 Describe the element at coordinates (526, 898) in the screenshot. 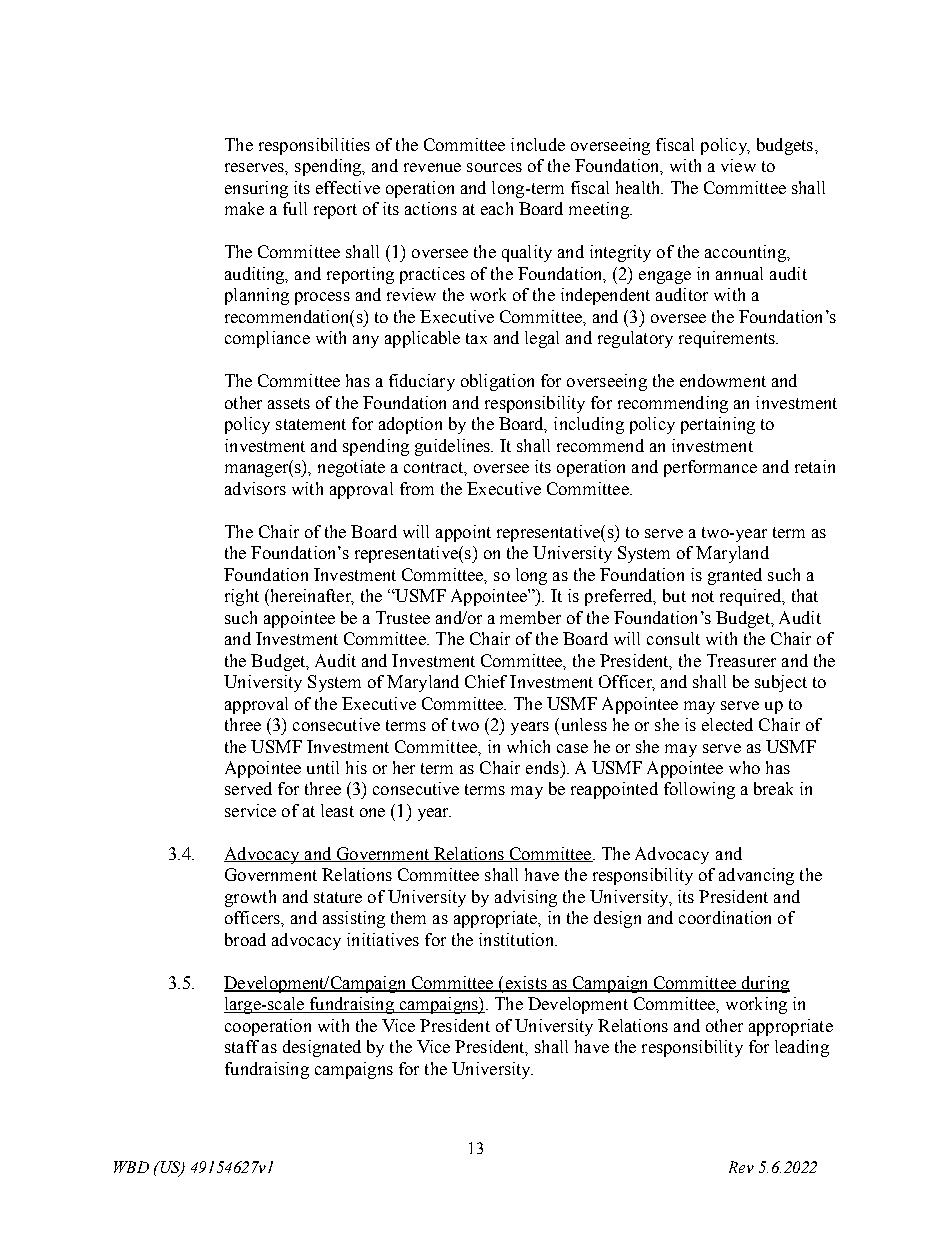

I see `advising` at that location.
